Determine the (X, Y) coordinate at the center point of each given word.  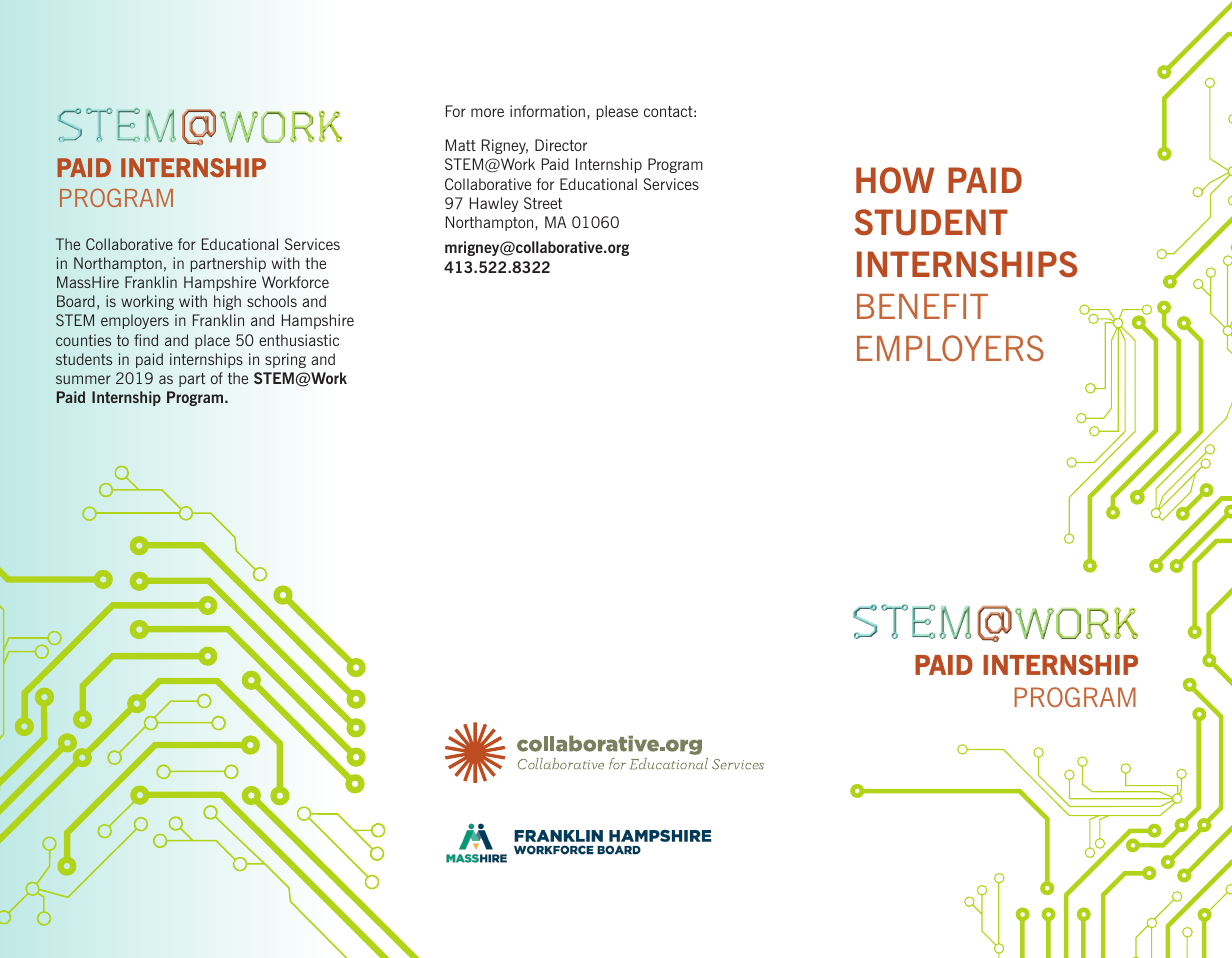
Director (561, 145)
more (487, 112)
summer (83, 379)
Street (543, 203)
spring (285, 360)
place (212, 341)
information (549, 111)
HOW (895, 180)
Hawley (494, 204)
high (227, 302)
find (146, 340)
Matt (461, 145)
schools (272, 301)
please (617, 112)
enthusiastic (299, 340)
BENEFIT (922, 306)
